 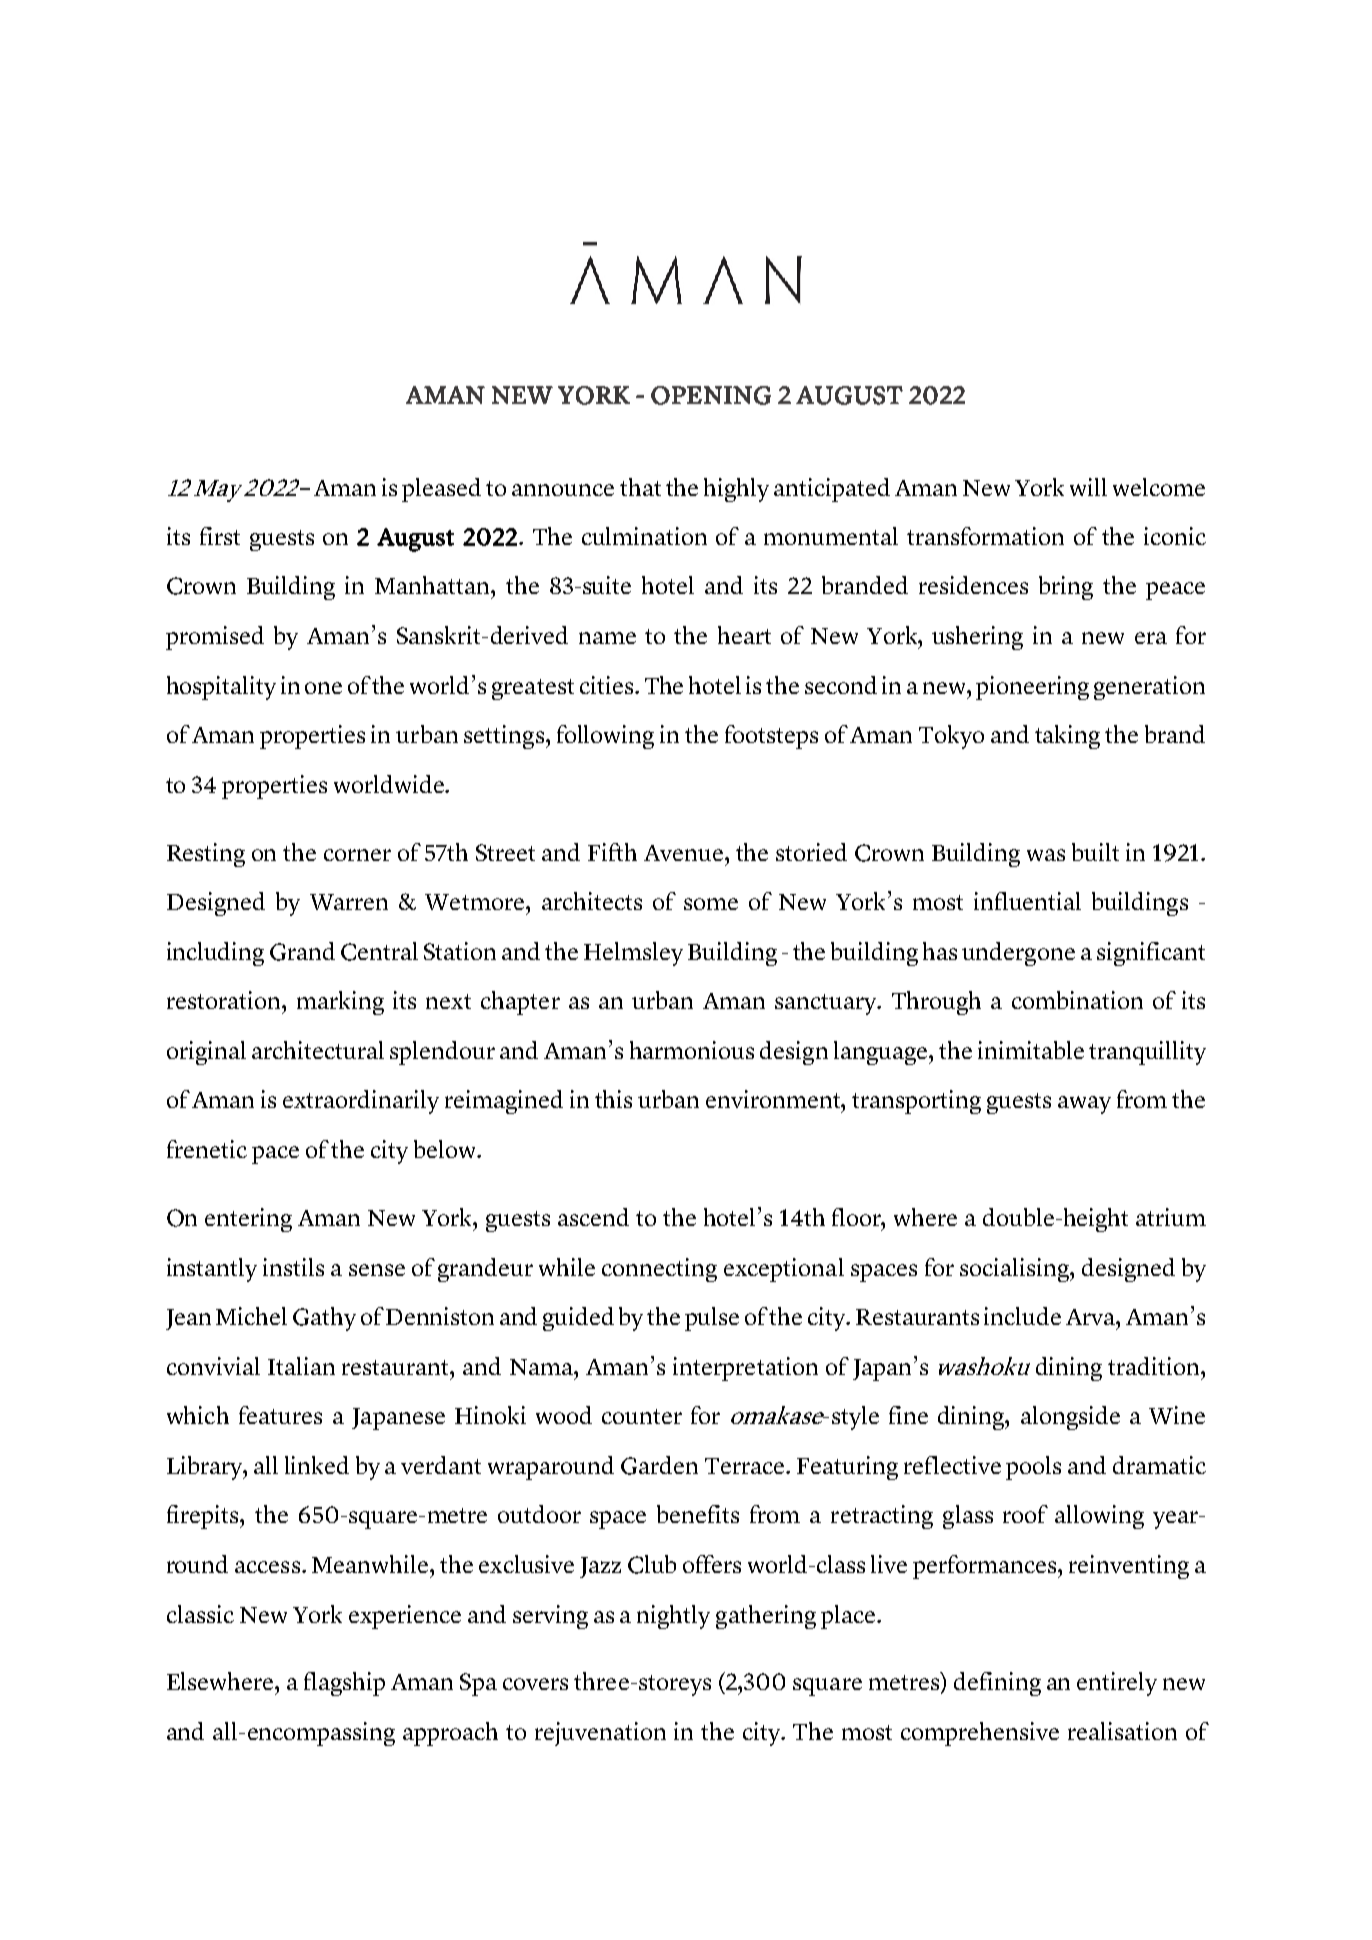 What do you see at coordinates (1088, 487) in the document?
I see `will` at bounding box center [1088, 487].
